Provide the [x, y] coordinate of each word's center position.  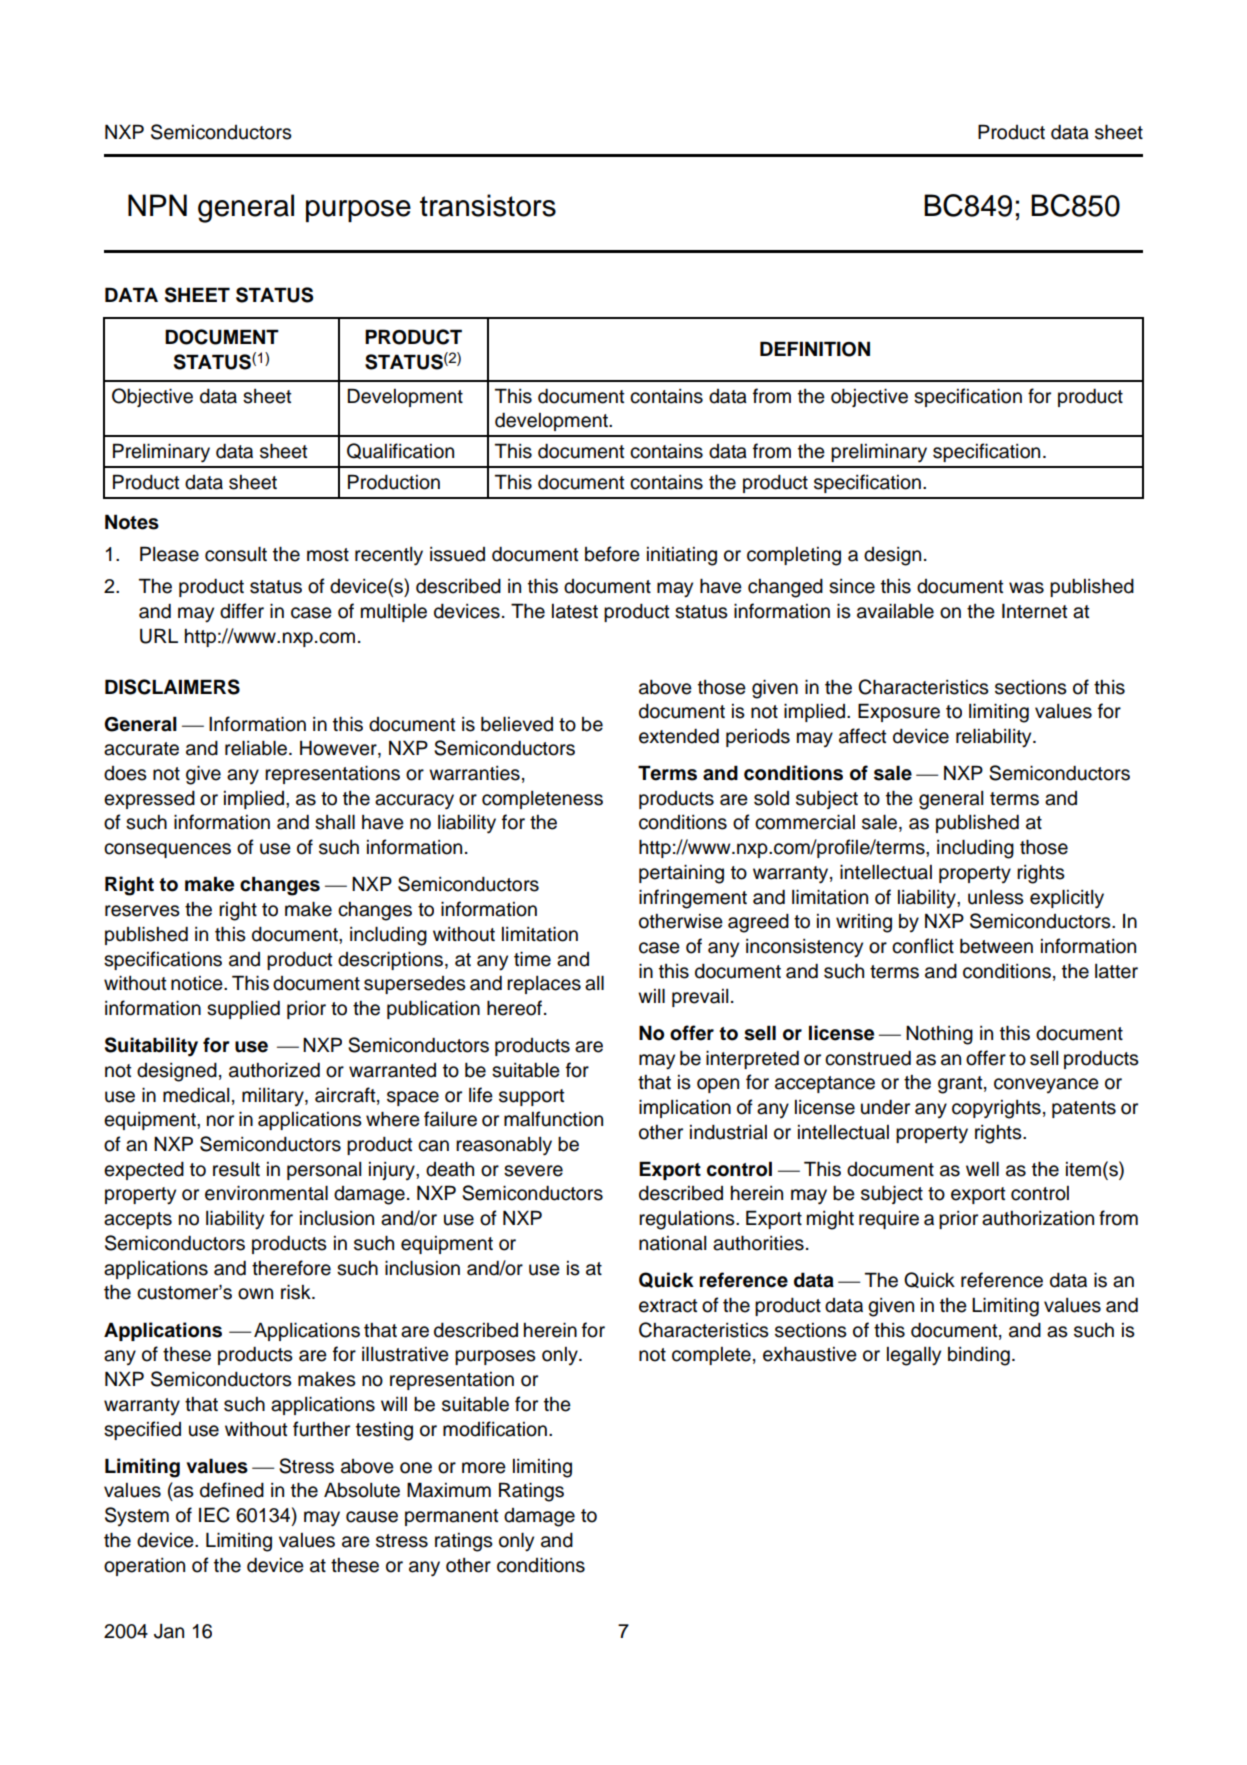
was [1026, 588]
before [612, 554]
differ [242, 611]
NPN [157, 205]
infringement [693, 899]
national [672, 1243]
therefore [291, 1268]
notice [198, 983]
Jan [169, 1631]
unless [996, 897]
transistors [488, 205]
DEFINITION [815, 349]
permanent [452, 1517]
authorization [1038, 1218]
